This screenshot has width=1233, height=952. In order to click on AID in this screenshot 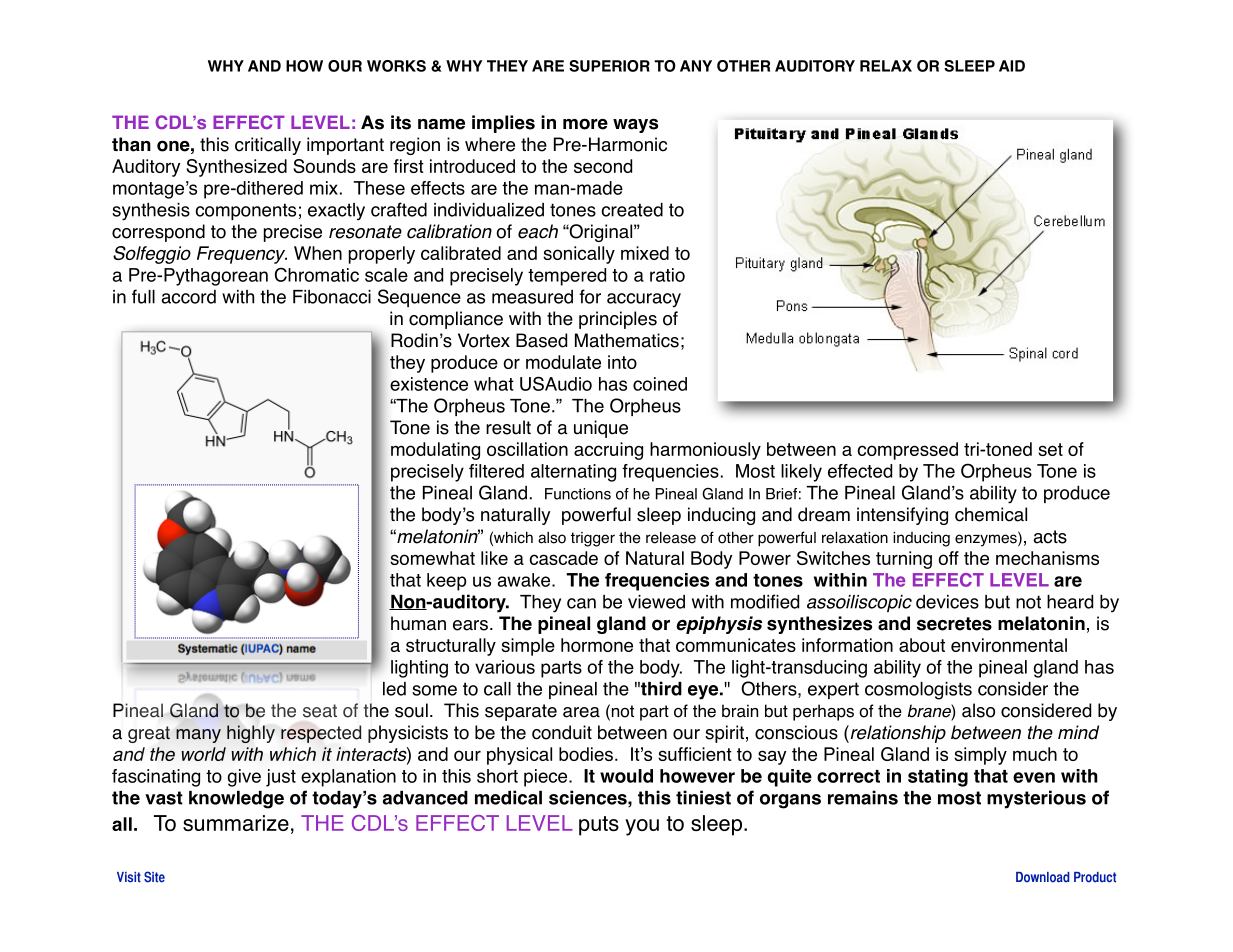, I will do `click(1012, 66)`.
